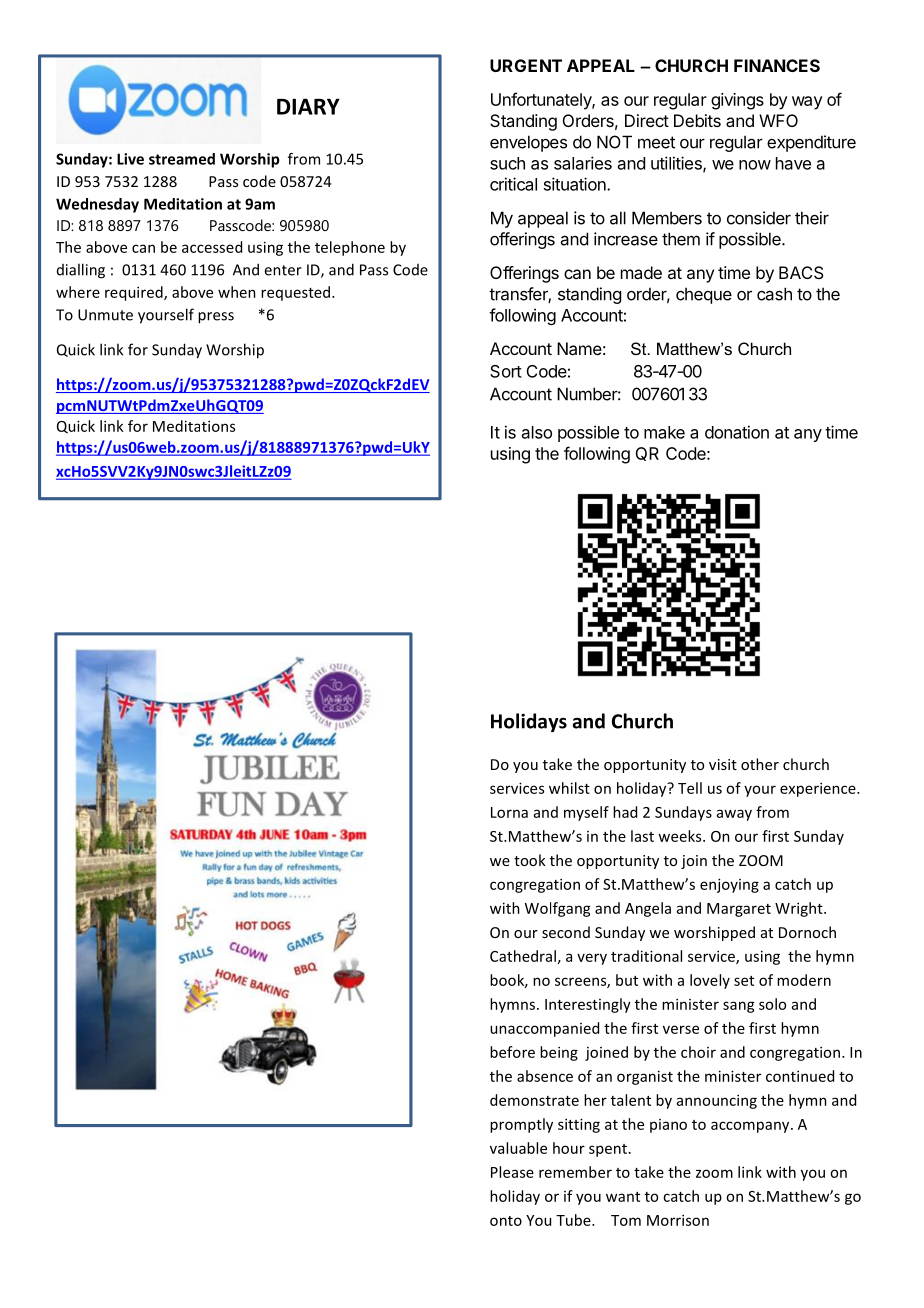  What do you see at coordinates (697, 120) in the screenshot?
I see `Debits` at bounding box center [697, 120].
